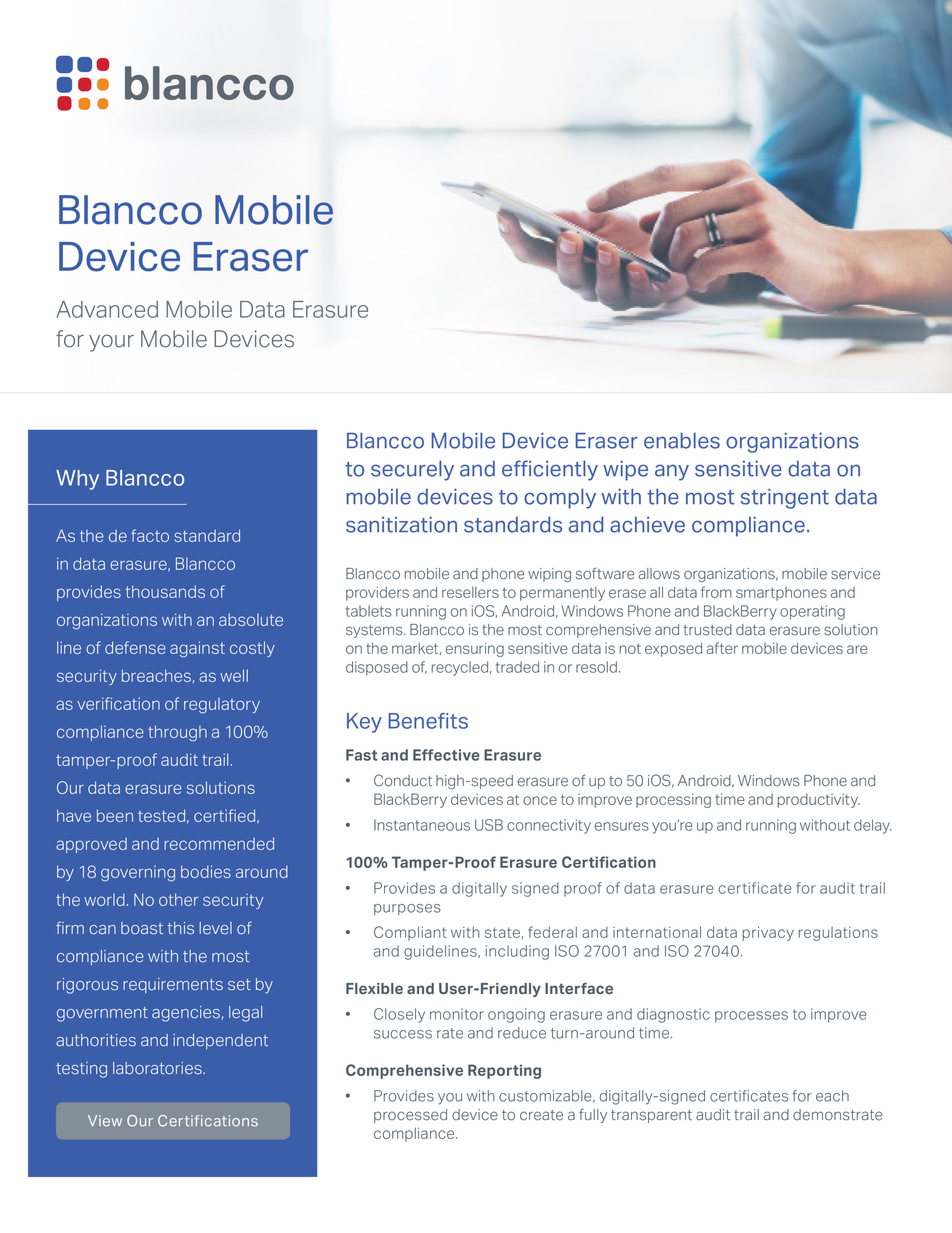 This screenshot has height=1233, width=952. Describe the element at coordinates (219, 843) in the screenshot. I see `recommended` at that location.
